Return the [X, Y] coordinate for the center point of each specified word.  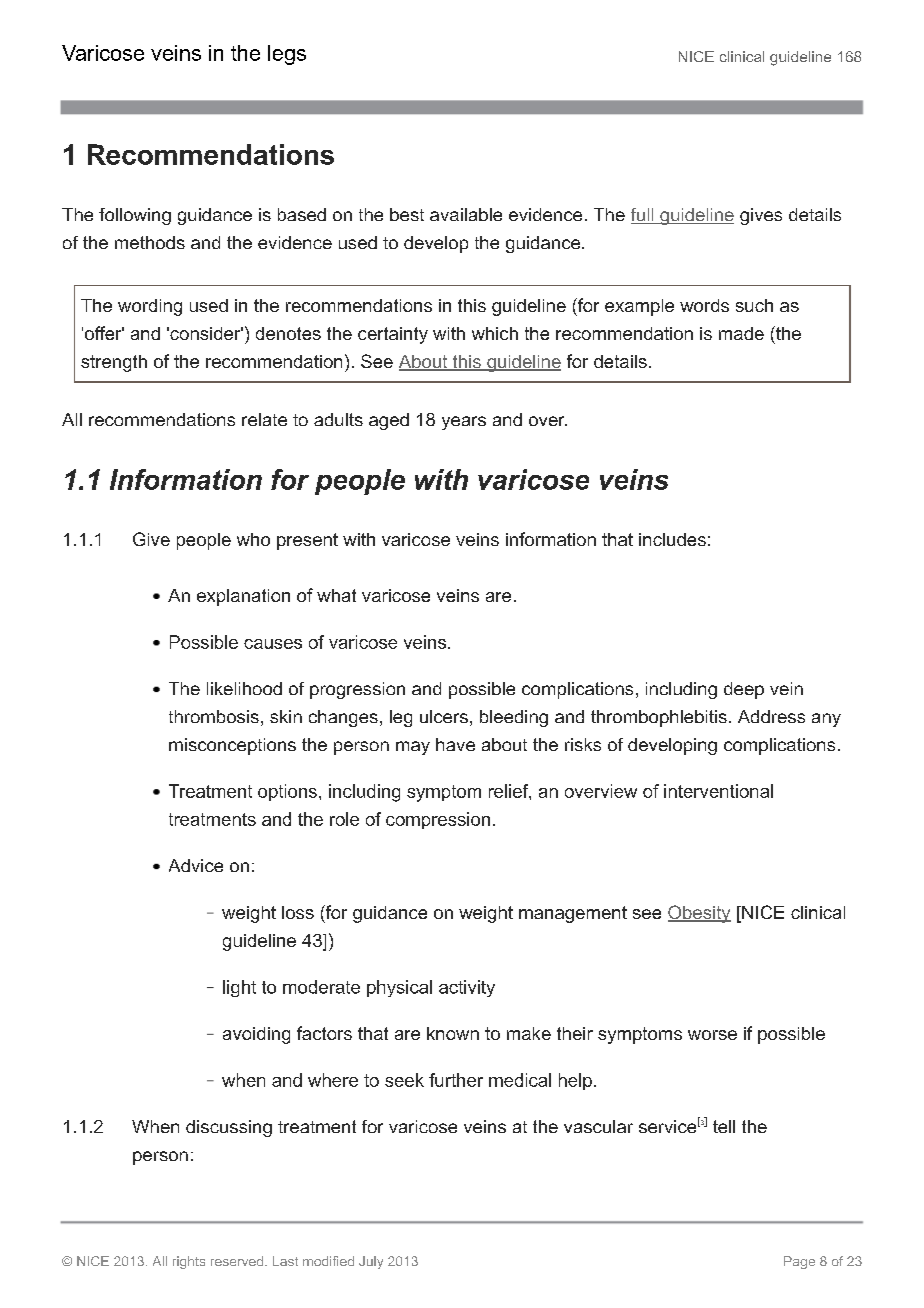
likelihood [244, 688]
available [466, 214]
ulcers [444, 716]
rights [189, 1262]
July [371, 1262]
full [643, 216]
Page [799, 1262]
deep [744, 690]
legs [287, 55]
